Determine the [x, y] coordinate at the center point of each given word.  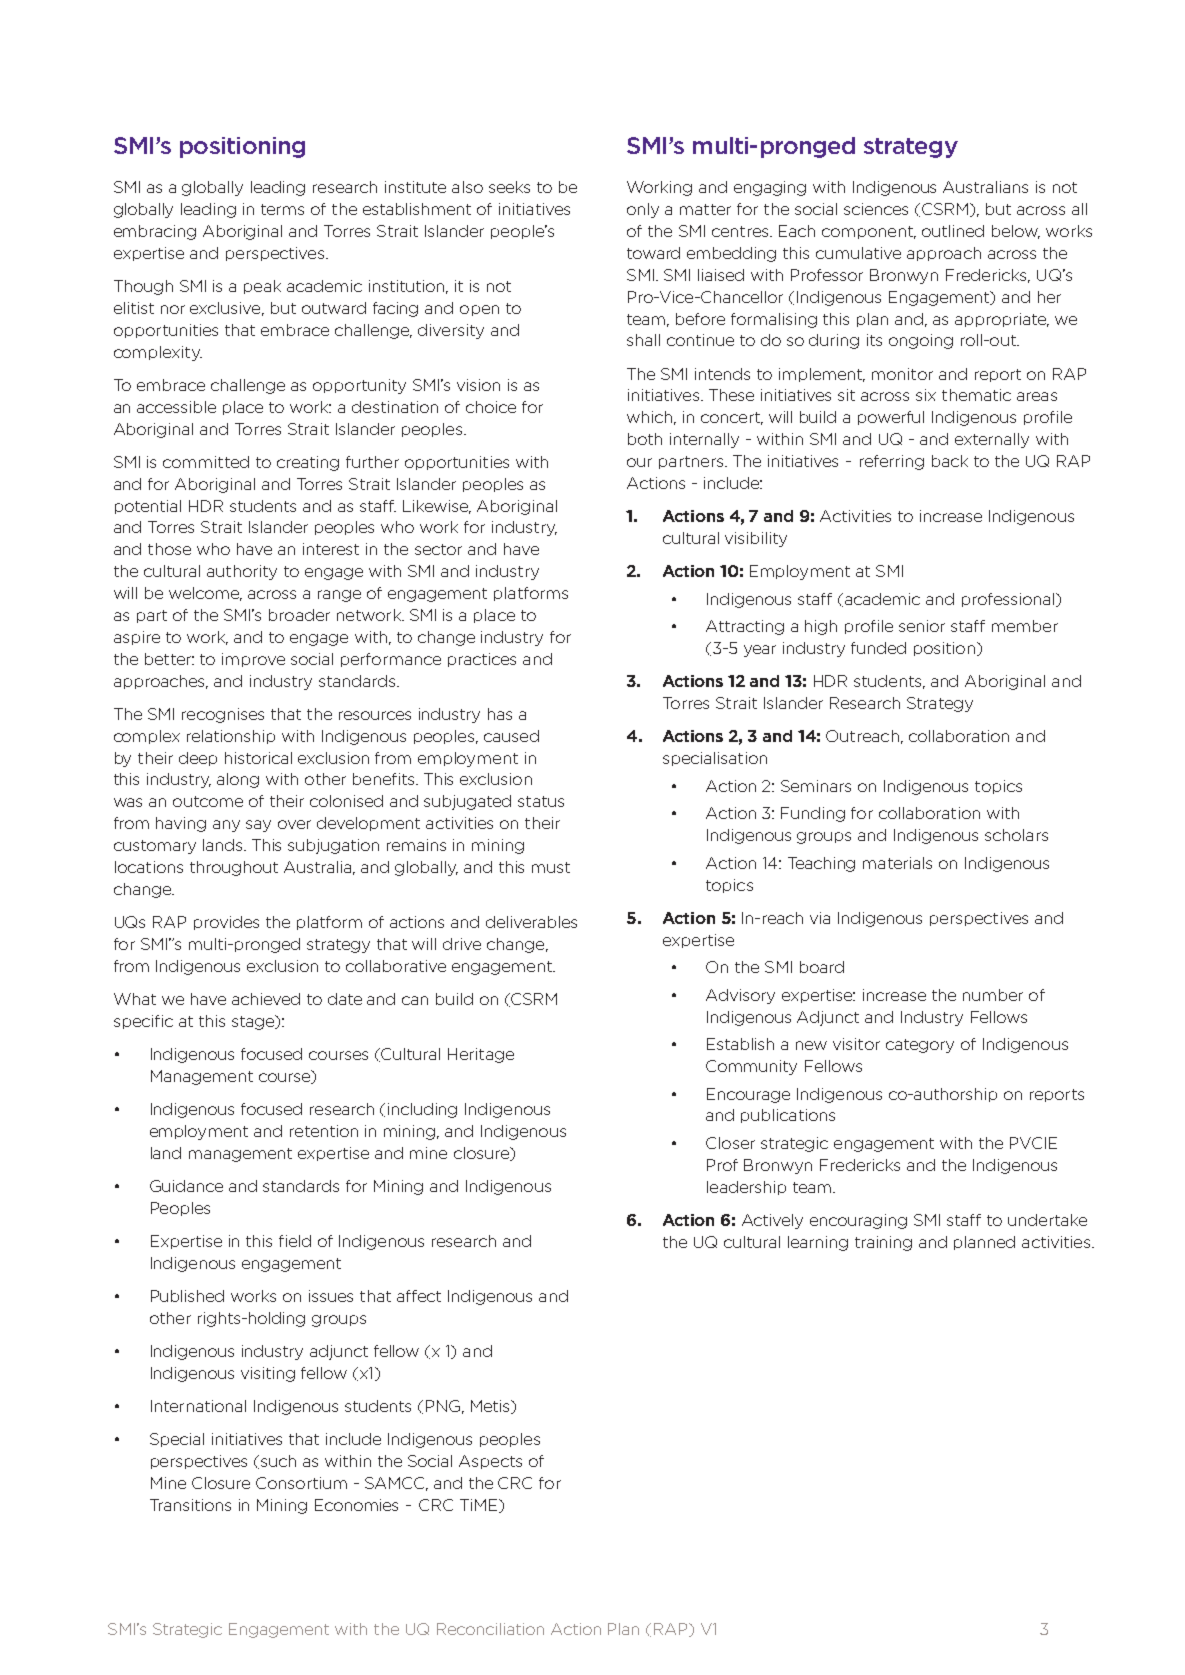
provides [226, 923]
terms [282, 209]
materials [897, 863]
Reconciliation [490, 1629]
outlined [953, 231]
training [883, 1243]
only [643, 210]
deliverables [531, 922]
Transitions [190, 1505]
